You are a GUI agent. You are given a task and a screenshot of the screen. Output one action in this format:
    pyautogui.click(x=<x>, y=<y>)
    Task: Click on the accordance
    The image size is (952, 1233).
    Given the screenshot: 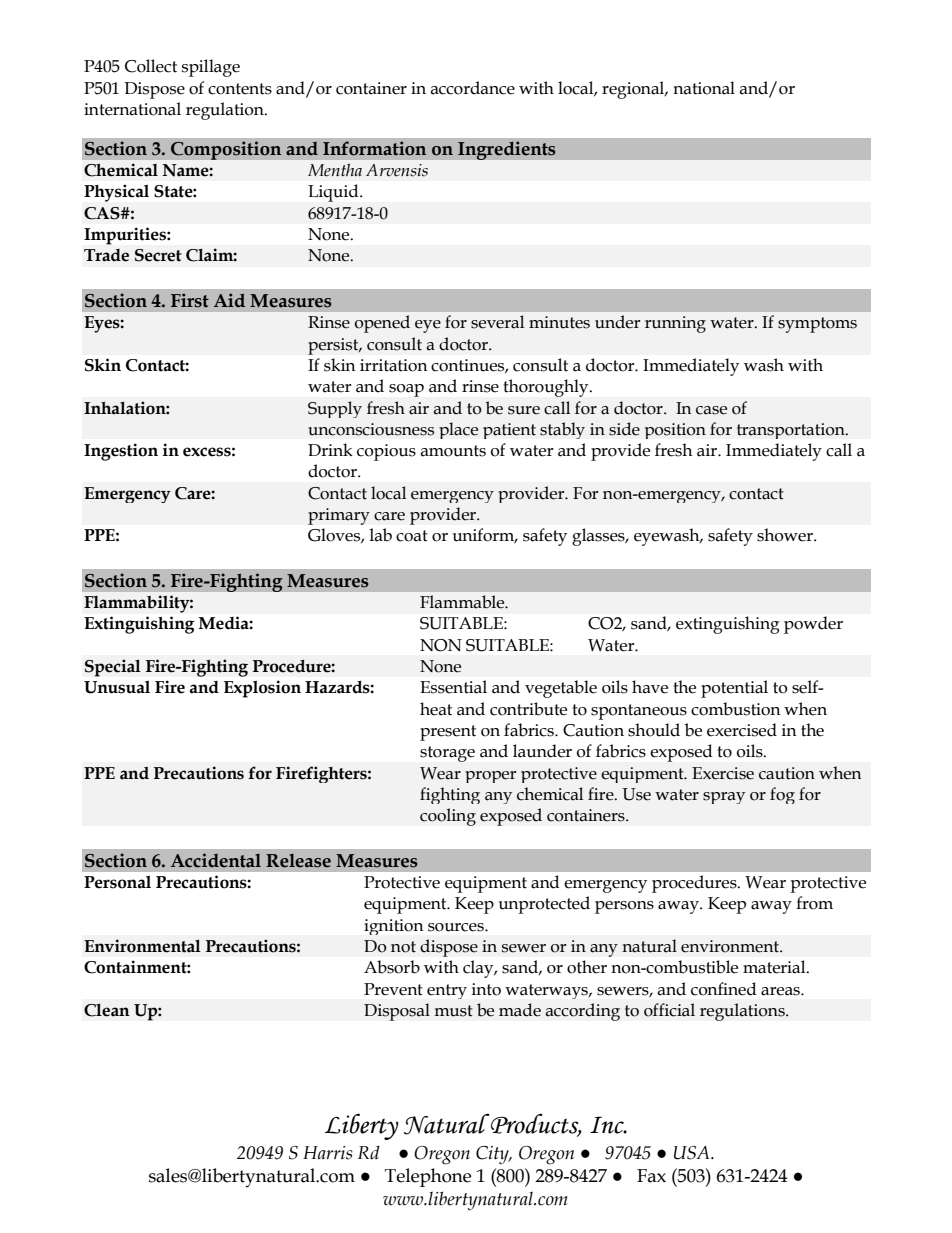 What is the action you would take?
    pyautogui.click(x=472, y=88)
